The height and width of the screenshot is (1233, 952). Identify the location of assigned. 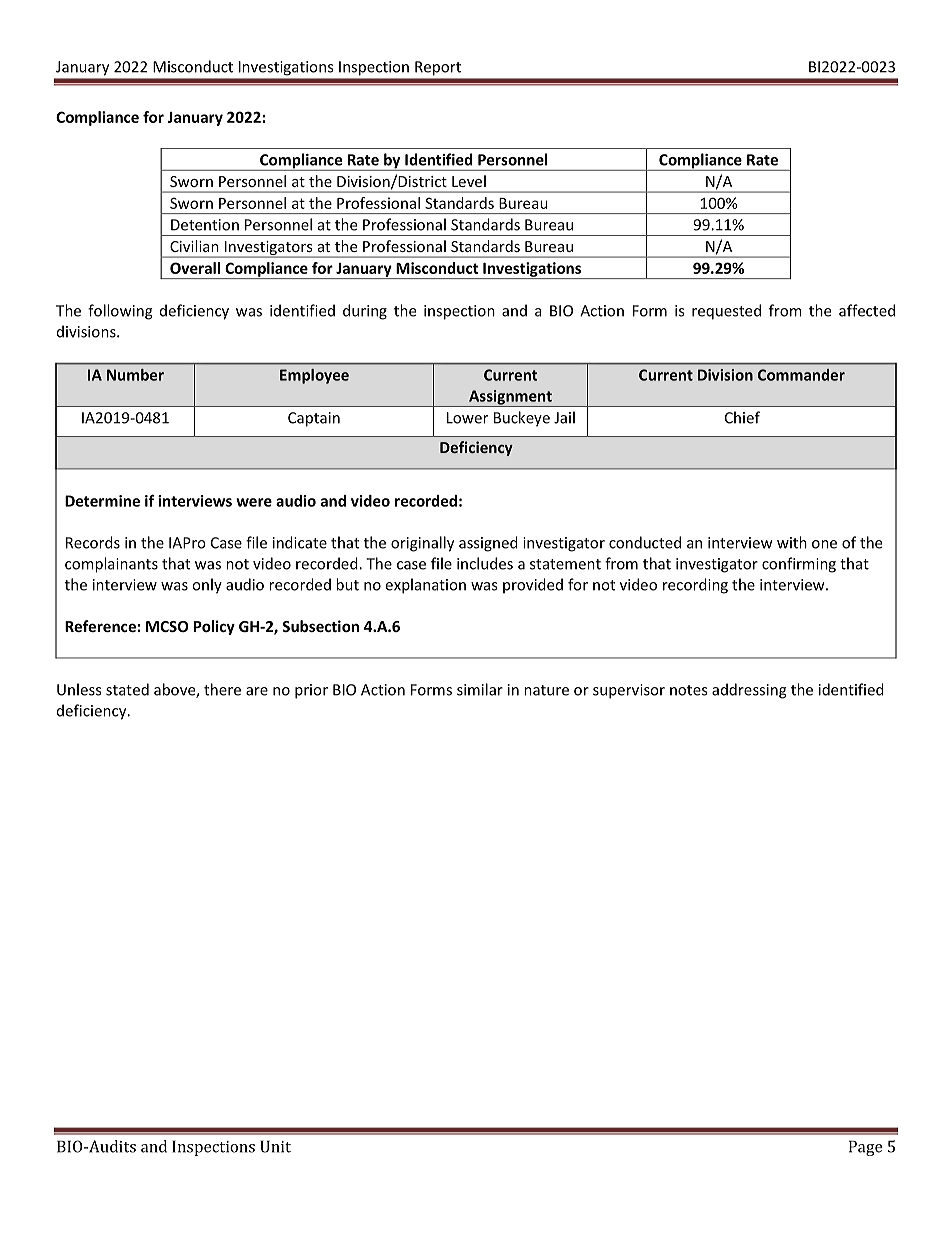
(488, 544).
